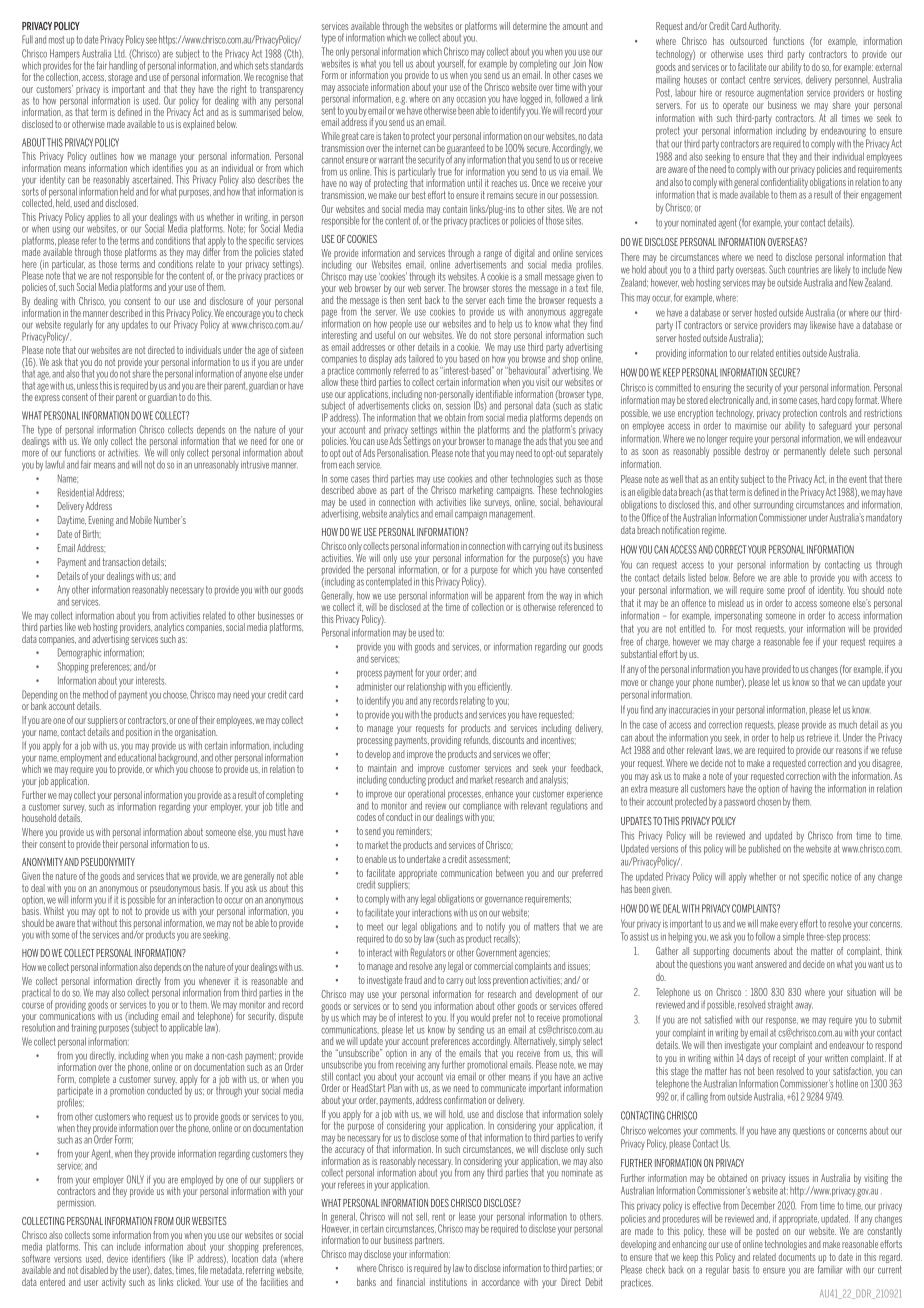 This document has width=924, height=1308. Describe the element at coordinates (759, 80) in the document. I see `centre` at that location.
